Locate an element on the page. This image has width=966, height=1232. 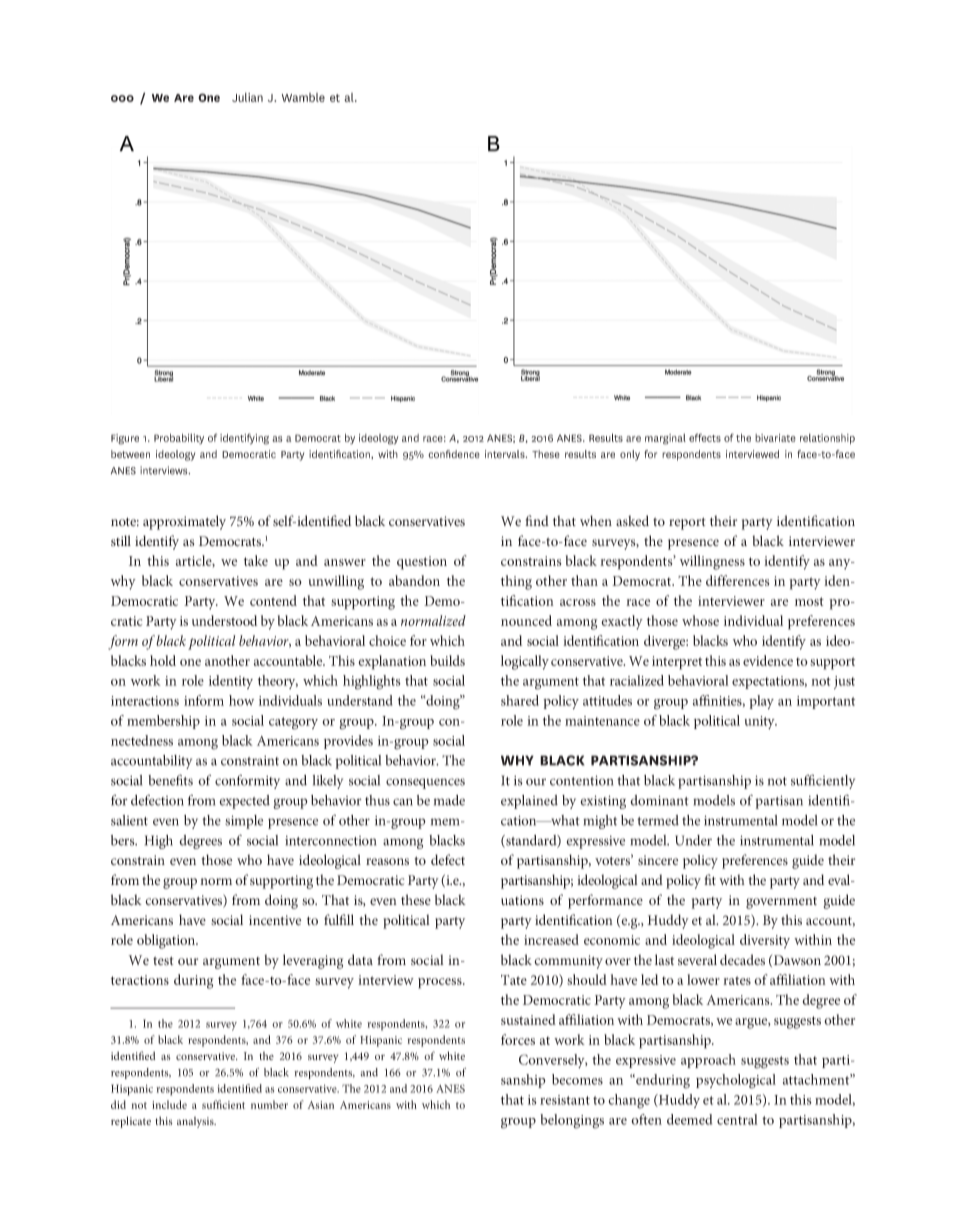
effects is located at coordinates (705, 437).
